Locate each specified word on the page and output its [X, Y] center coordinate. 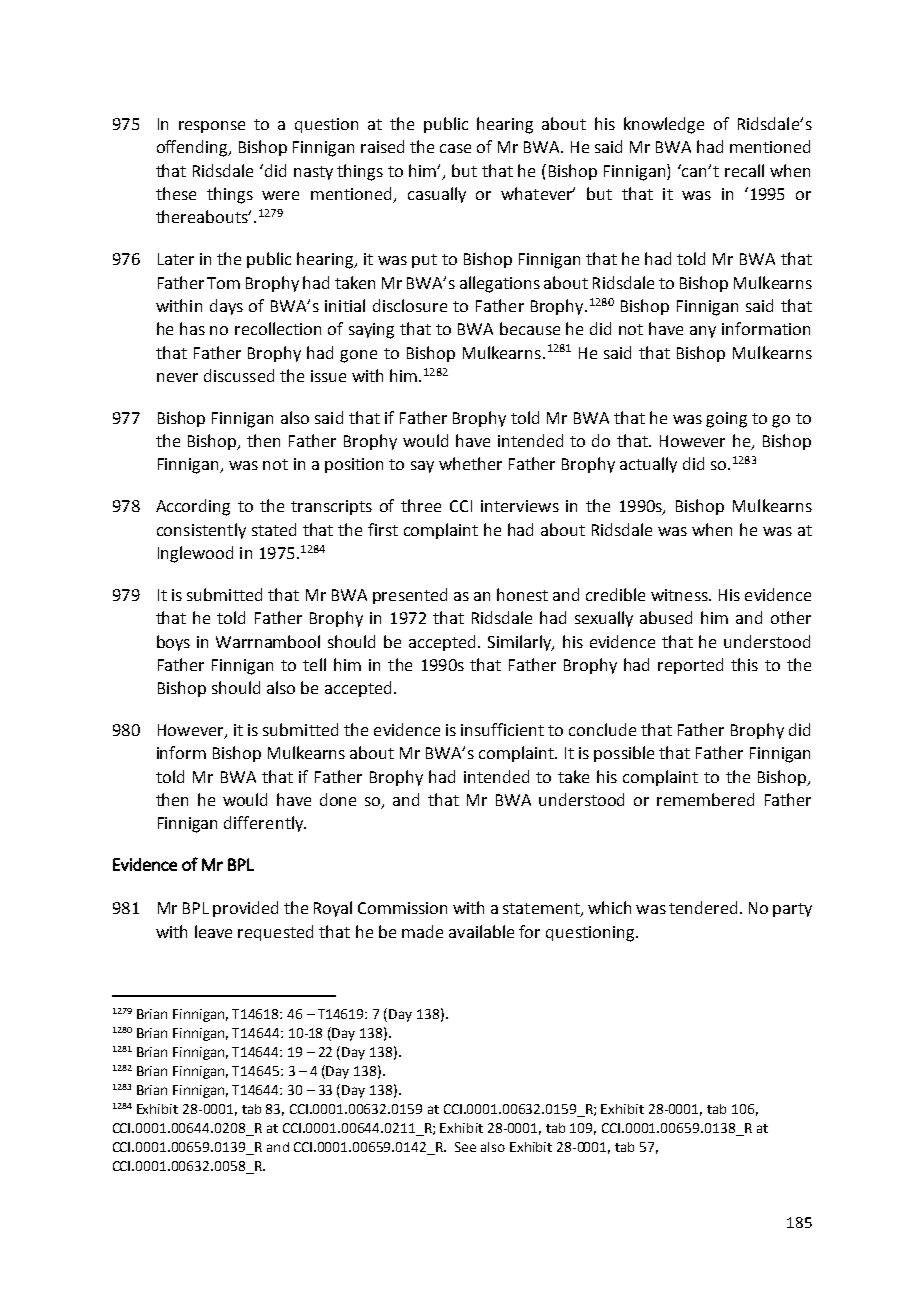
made [422, 931]
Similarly [521, 643]
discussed [239, 375]
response [212, 127]
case [455, 148]
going [726, 420]
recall [744, 170]
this [744, 664]
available [481, 931]
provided [245, 909]
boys [173, 643]
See [465, 1147]
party [792, 910]
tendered [703, 907]
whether [470, 463]
